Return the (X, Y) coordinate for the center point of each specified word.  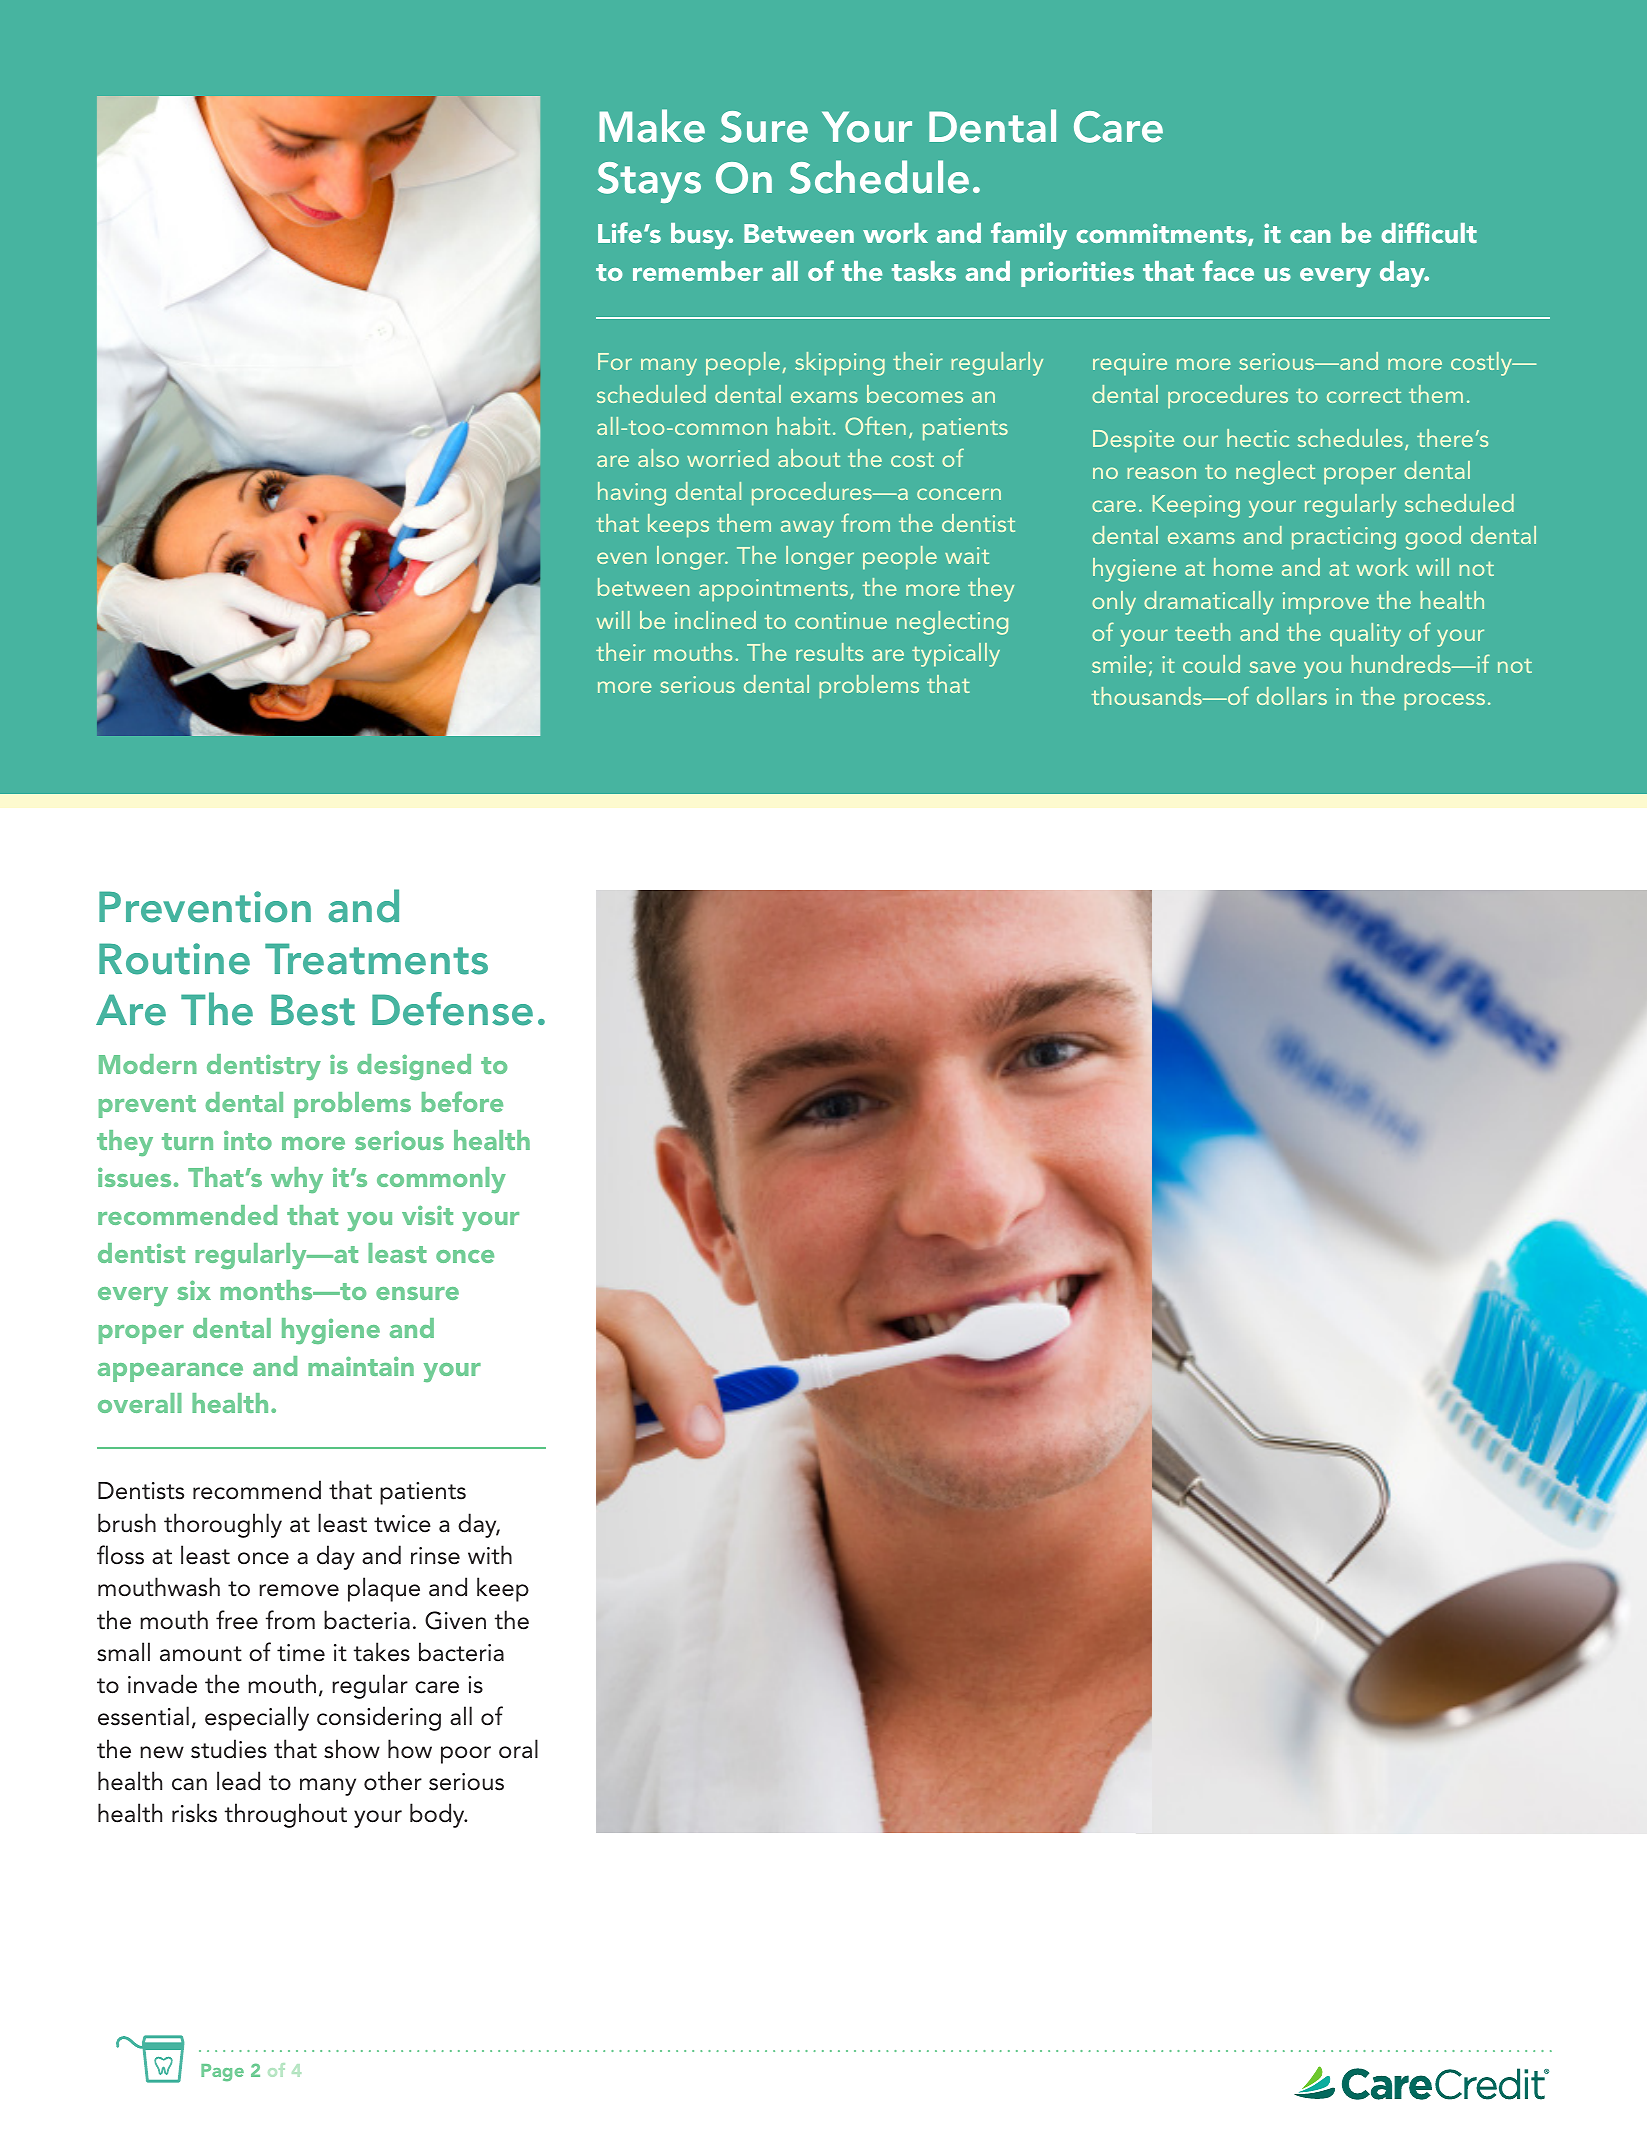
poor (466, 1755)
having (632, 494)
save (1273, 667)
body (438, 1815)
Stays (649, 182)
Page (222, 2072)
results (829, 652)
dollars (1292, 696)
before (462, 1101)
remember (698, 271)
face (1228, 270)
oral (518, 1749)
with (490, 1554)
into (248, 1140)
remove (299, 1590)
